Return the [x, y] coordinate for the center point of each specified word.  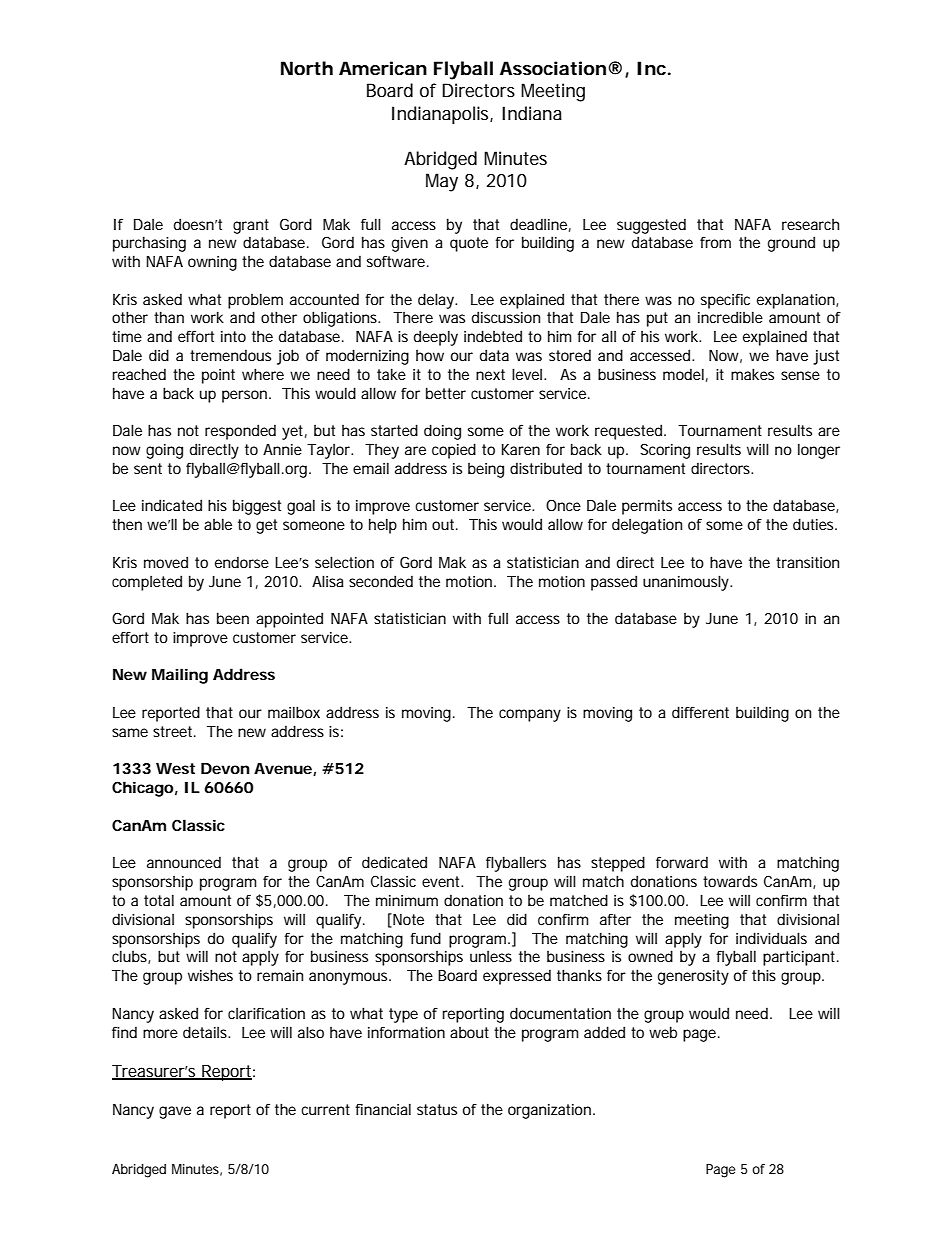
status [437, 1109]
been [233, 618]
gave [175, 1112]
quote [469, 244]
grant [251, 226]
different [700, 712]
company [530, 715]
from [715, 242]
